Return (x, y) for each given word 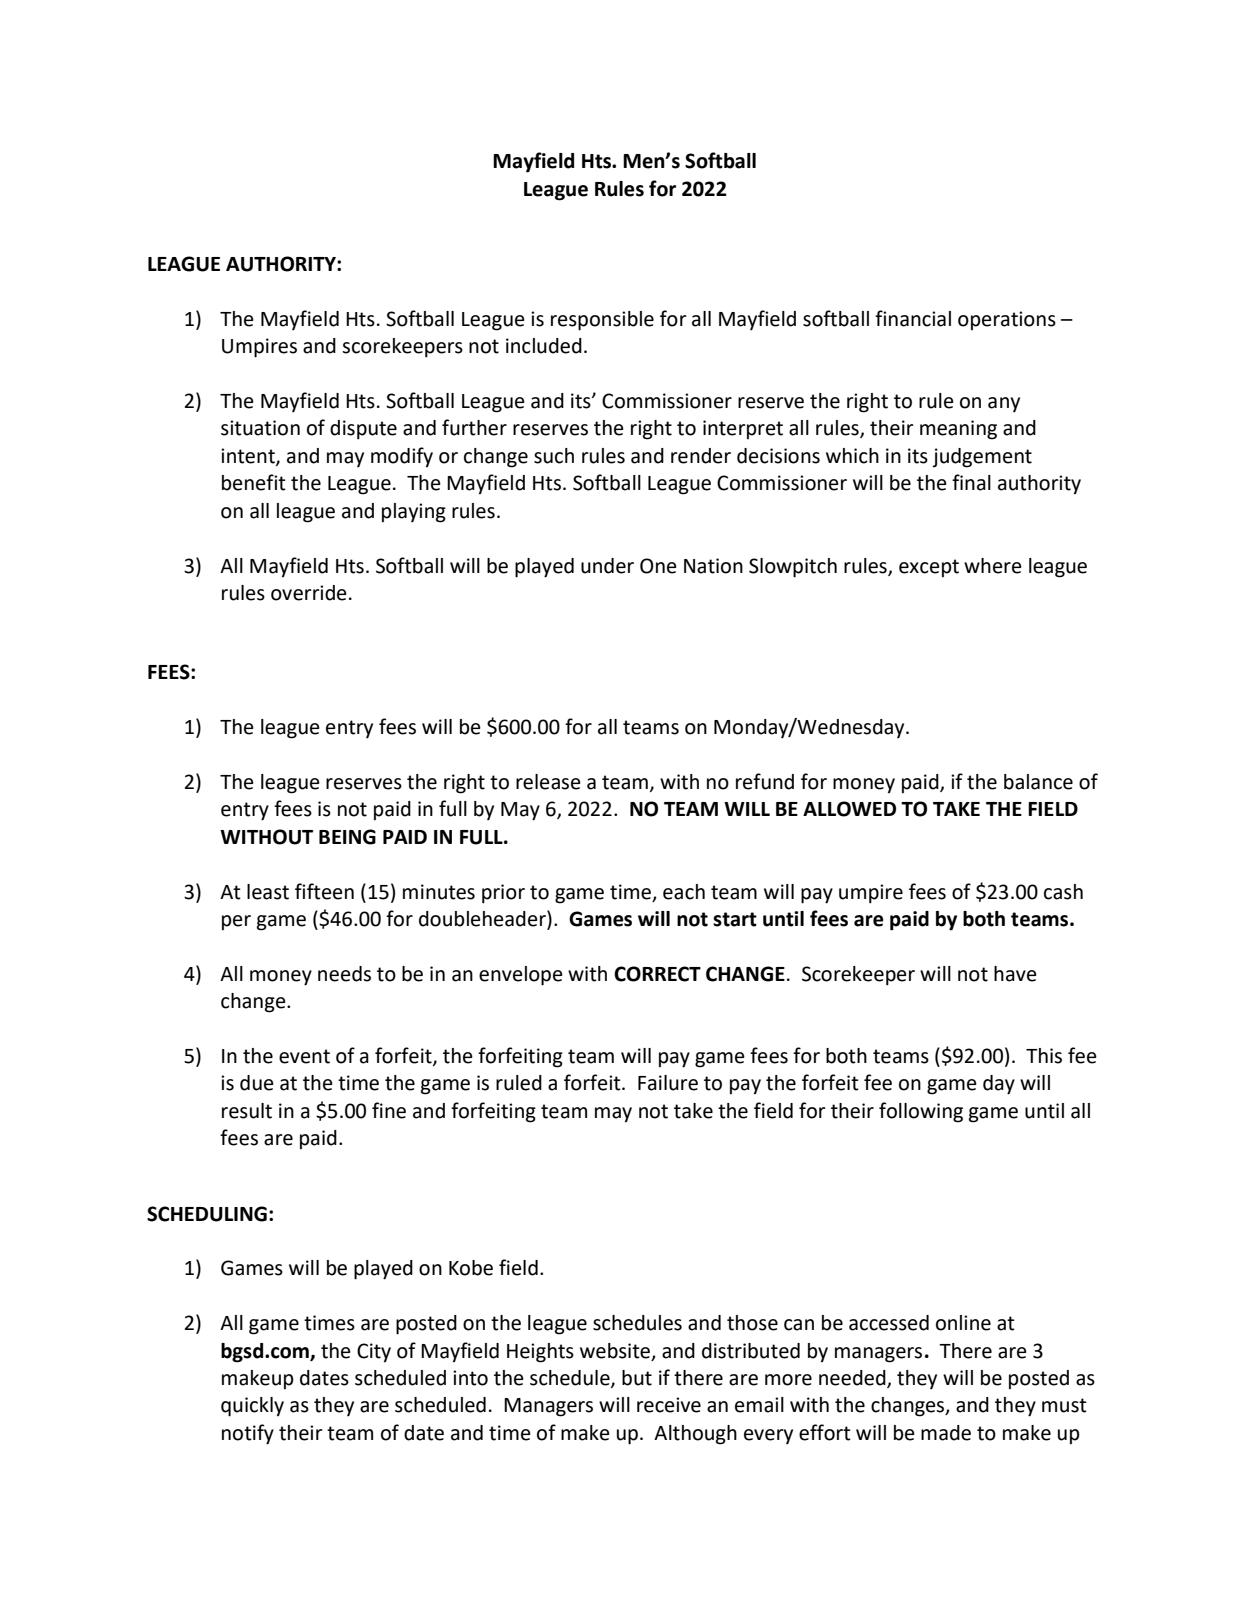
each (684, 892)
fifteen (324, 891)
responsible (602, 321)
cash (1063, 892)
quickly (252, 1407)
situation (260, 428)
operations (1007, 320)
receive (669, 1405)
